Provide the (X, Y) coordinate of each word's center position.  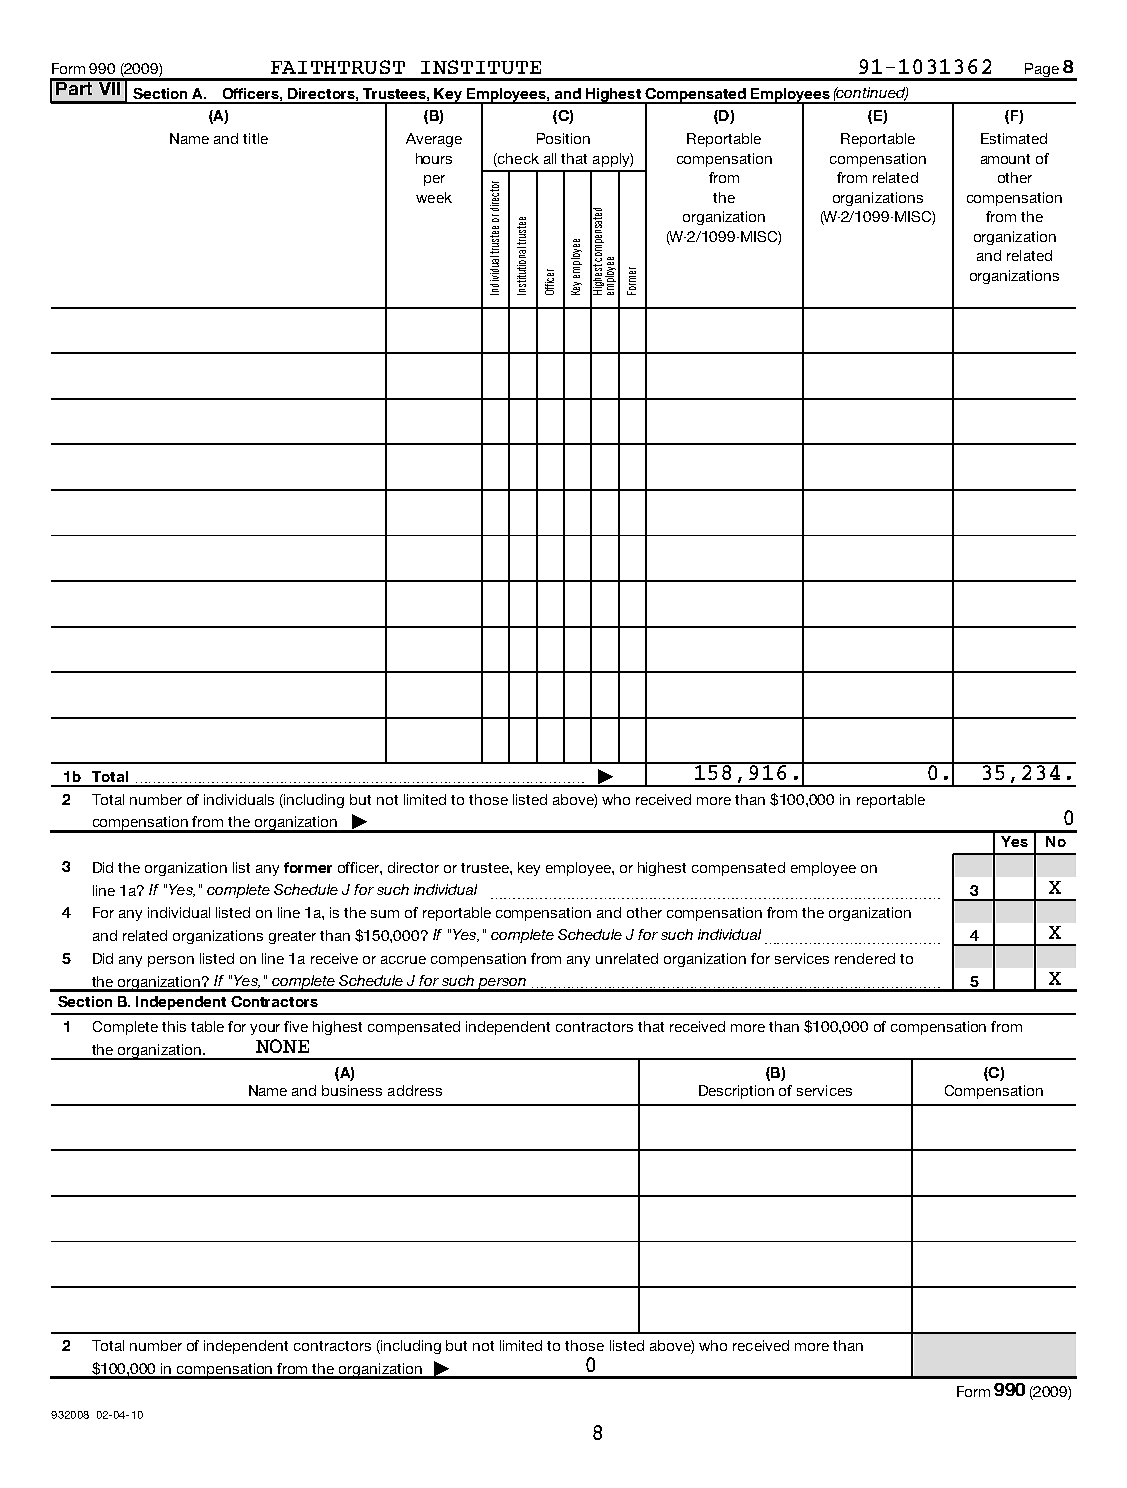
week (434, 197)
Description (736, 1092)
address (415, 1090)
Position (563, 138)
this (174, 1026)
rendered (865, 958)
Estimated (1014, 138)
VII (109, 87)
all (550, 158)
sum (385, 914)
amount (1005, 159)
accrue (403, 960)
